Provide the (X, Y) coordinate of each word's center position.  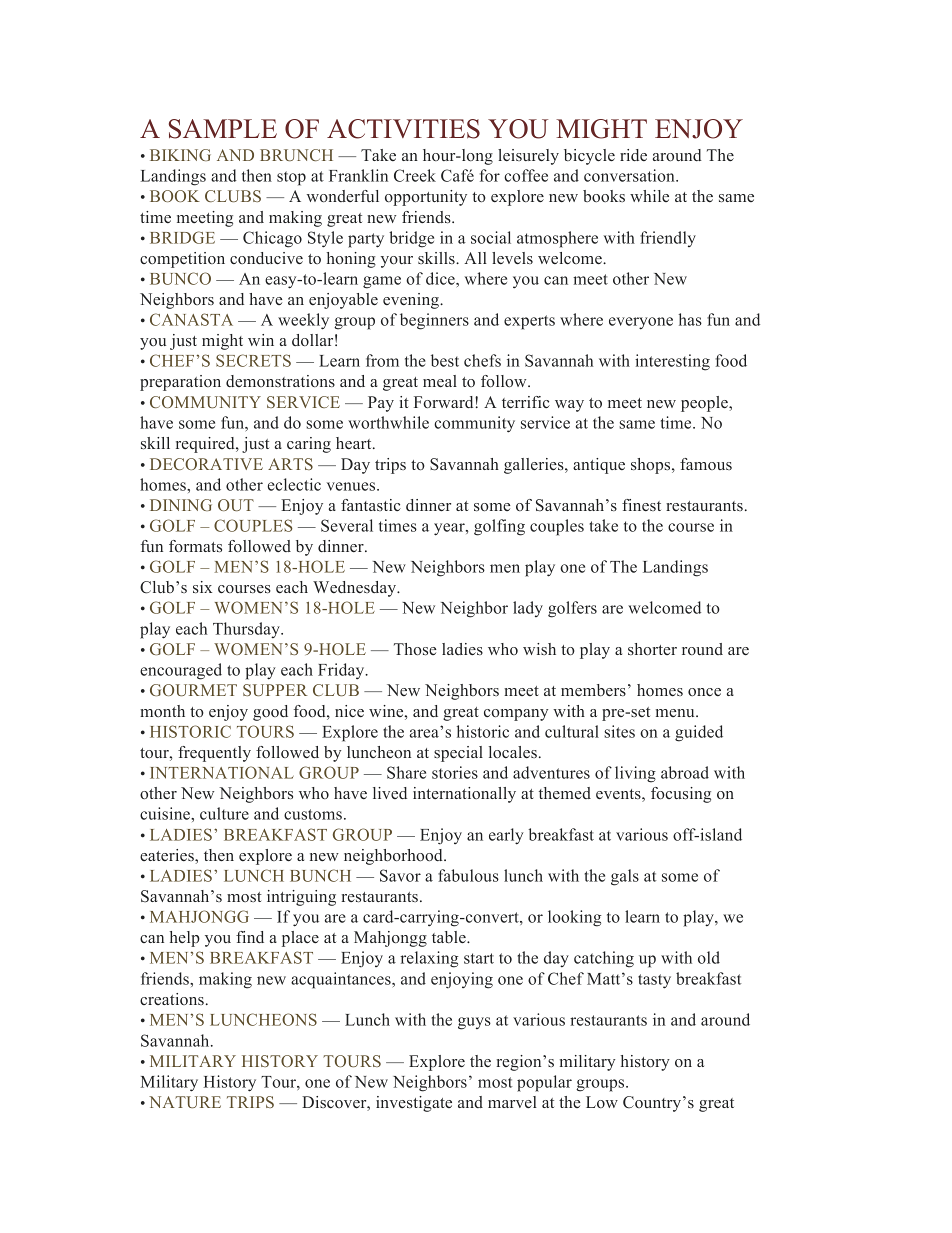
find (250, 937)
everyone (641, 323)
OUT (236, 505)
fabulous (468, 875)
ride (633, 155)
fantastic (371, 505)
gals (625, 877)
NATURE (185, 1102)
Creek (415, 175)
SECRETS (253, 360)
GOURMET (193, 690)
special (458, 754)
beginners (434, 321)
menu (676, 713)
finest (641, 505)
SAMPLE (223, 129)
